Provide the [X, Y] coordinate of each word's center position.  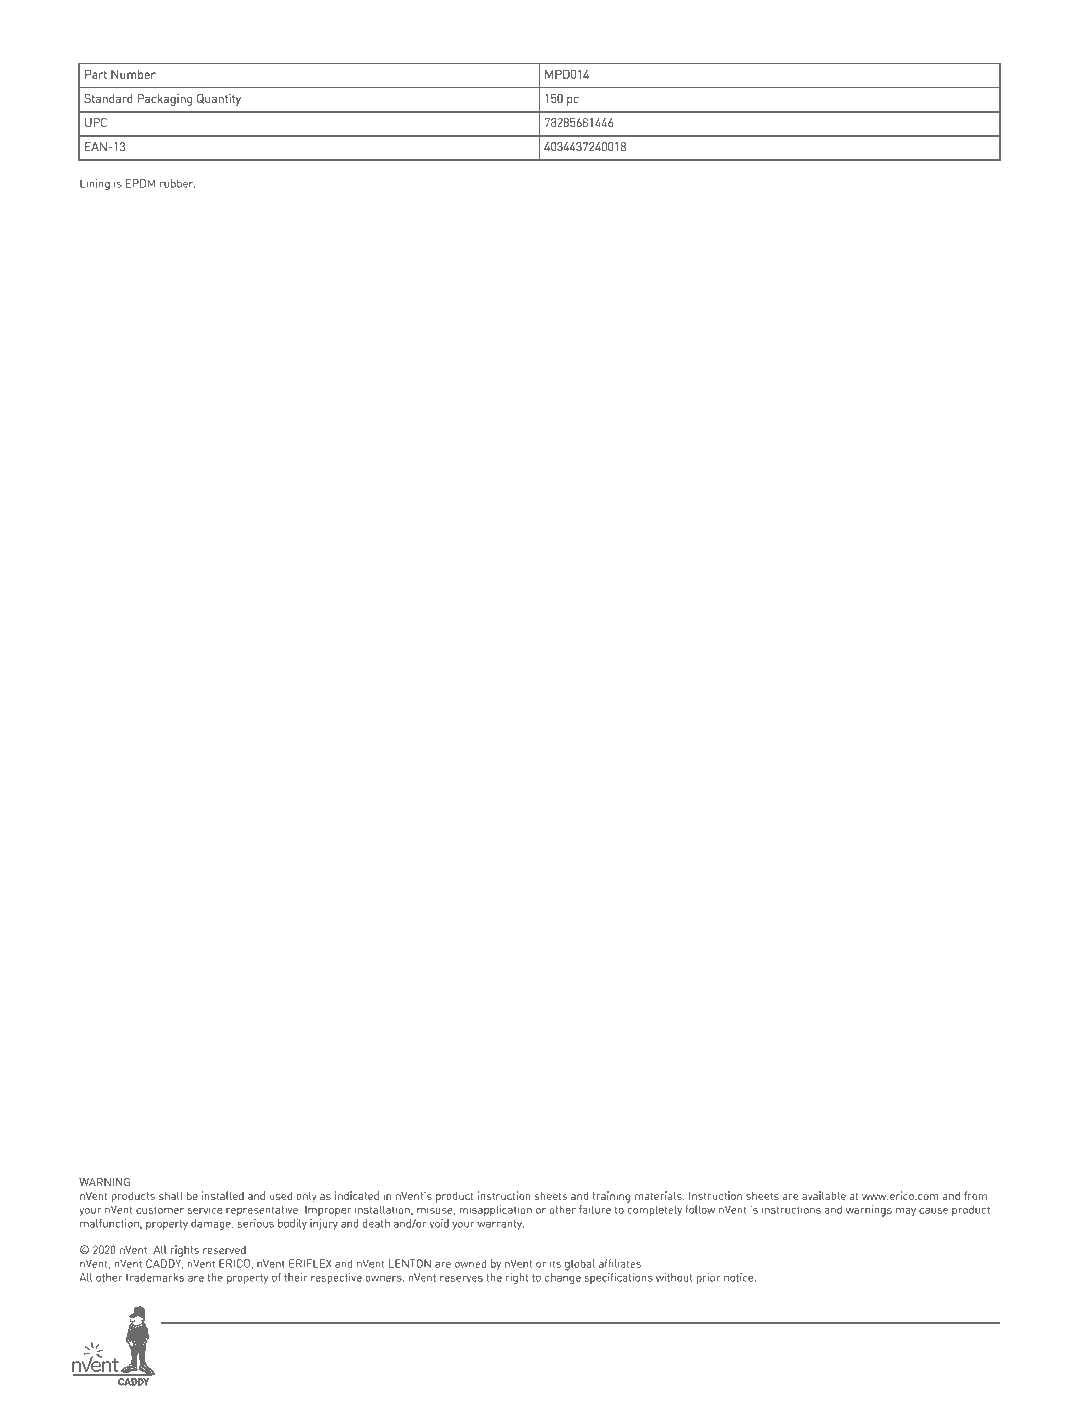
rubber [177, 183]
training [611, 1197]
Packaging [165, 100]
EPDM [140, 183]
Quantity [219, 100]
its [555, 1263]
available [824, 1195]
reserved [224, 1249]
